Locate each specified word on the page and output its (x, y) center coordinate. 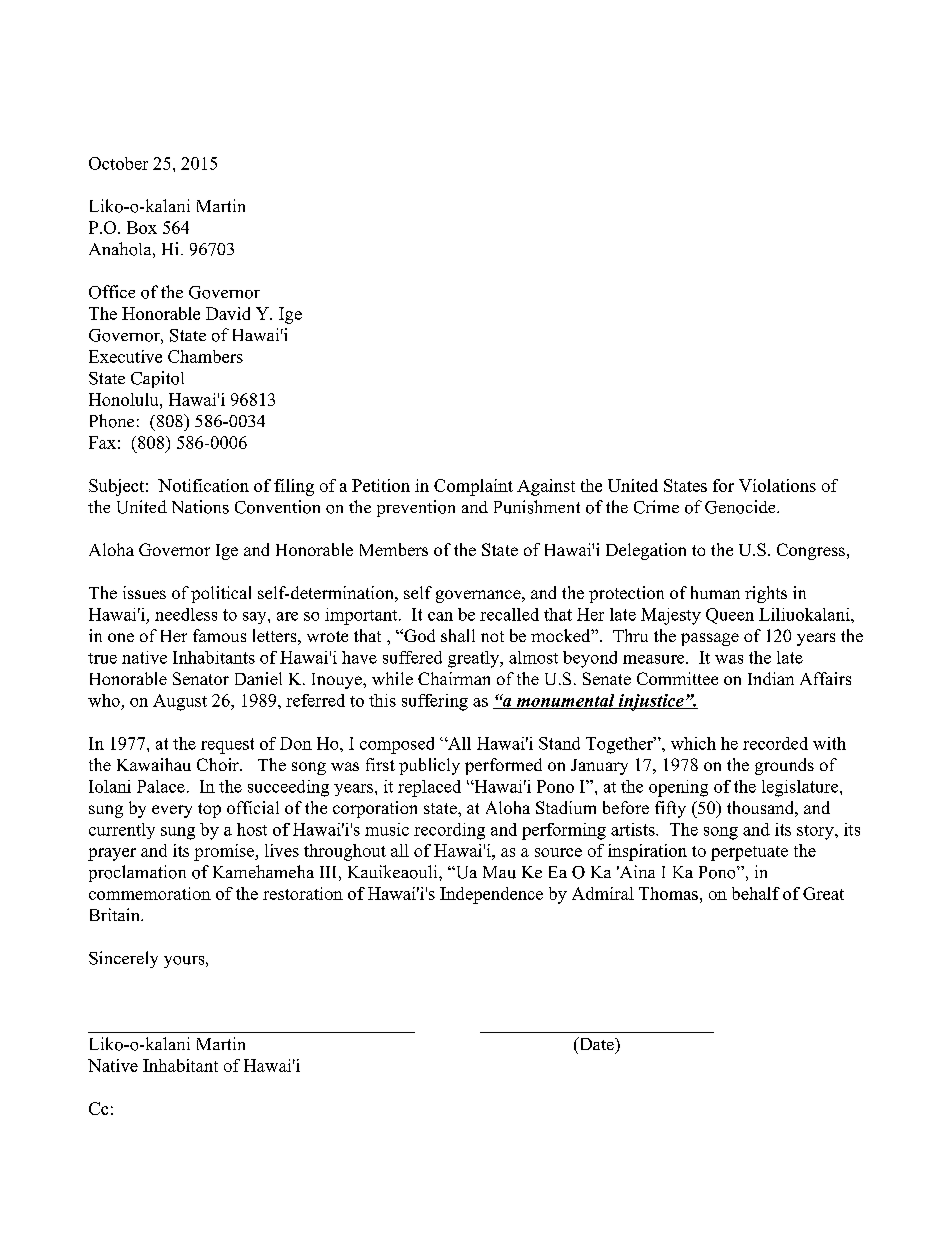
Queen (730, 616)
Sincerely (123, 959)
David (228, 313)
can (440, 616)
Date (596, 1043)
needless (186, 614)
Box (142, 227)
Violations (777, 485)
